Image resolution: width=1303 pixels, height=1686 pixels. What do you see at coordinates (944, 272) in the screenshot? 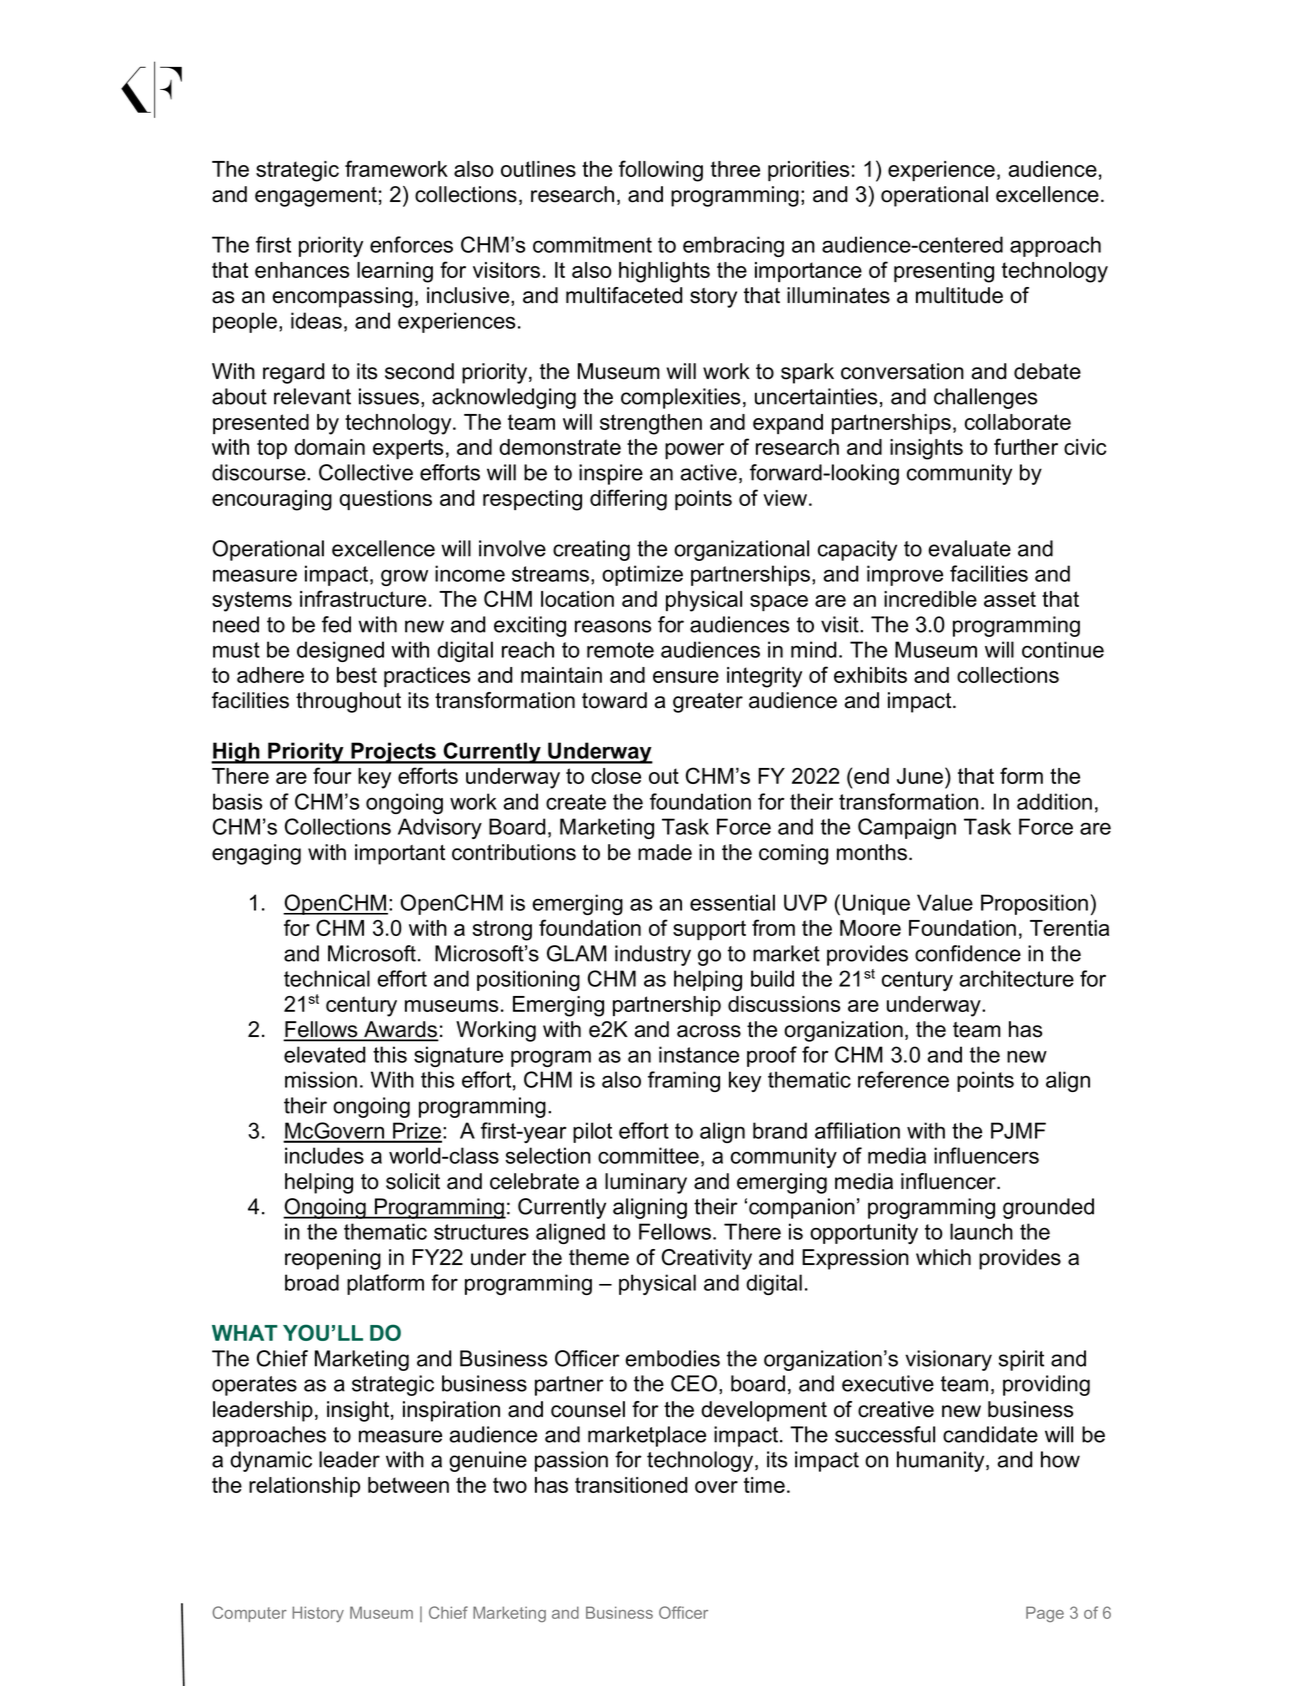
I see `presenting` at bounding box center [944, 272].
